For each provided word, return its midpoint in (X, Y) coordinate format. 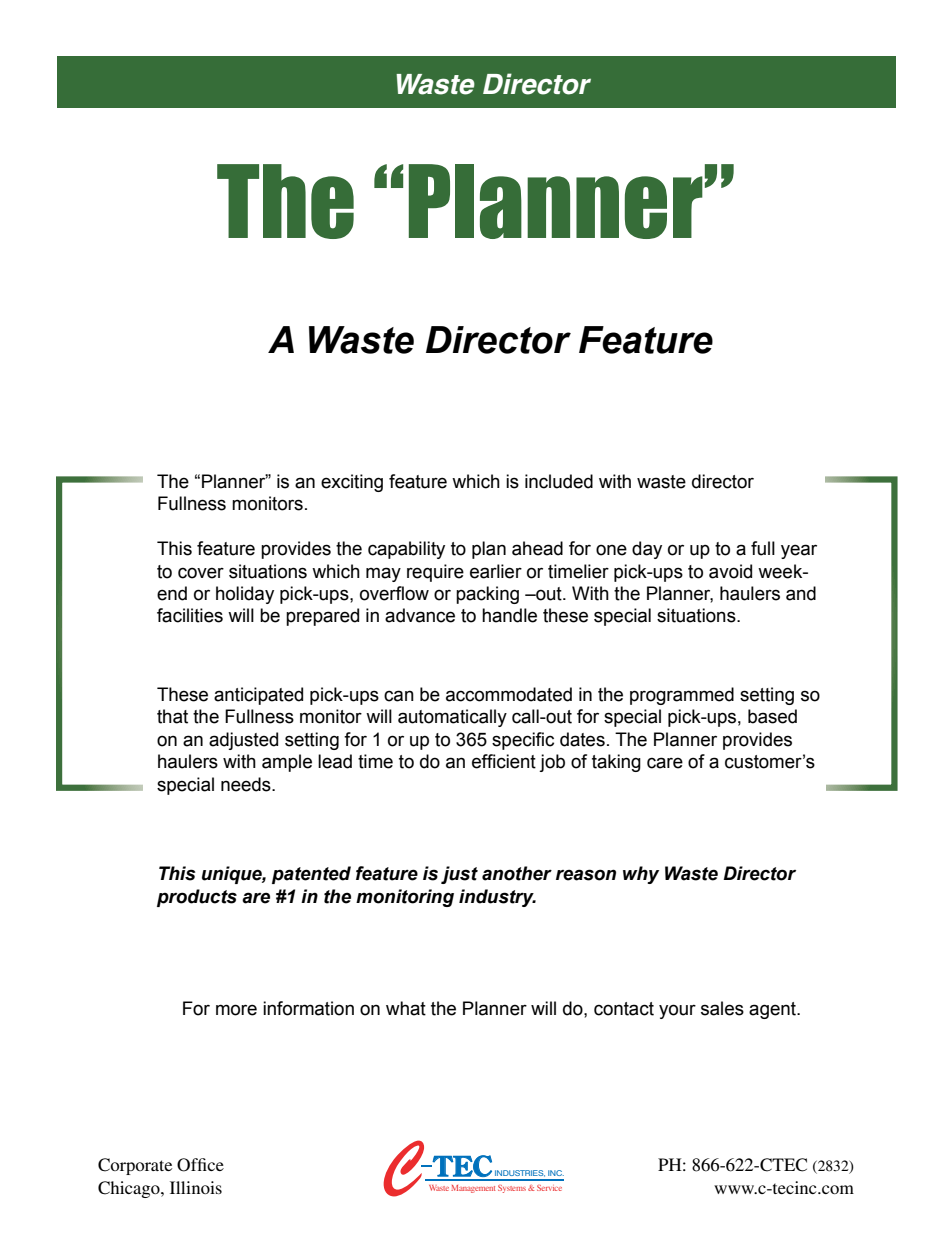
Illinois (196, 1187)
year (799, 551)
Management (473, 1189)
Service (549, 1188)
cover (201, 573)
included (559, 481)
